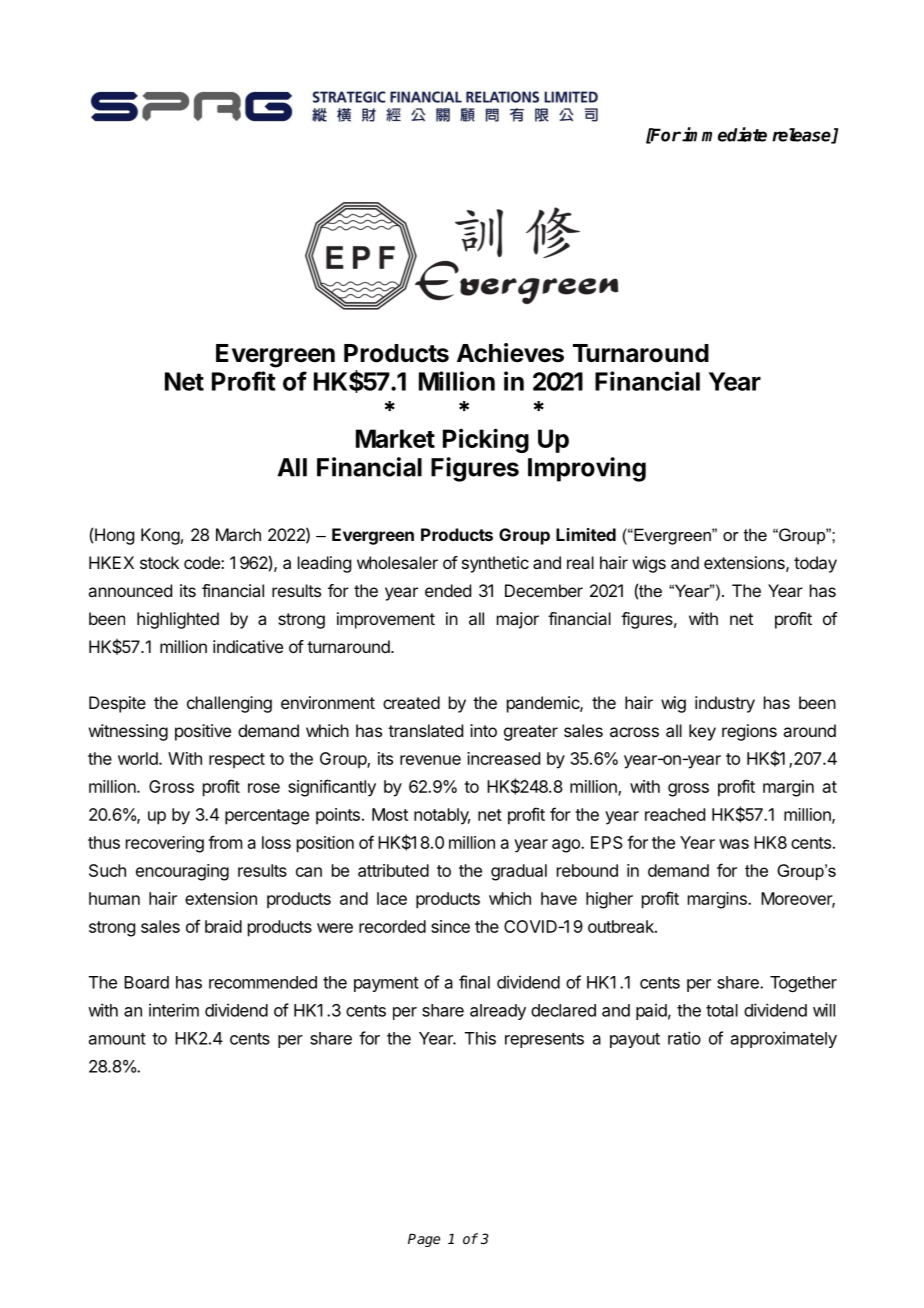 This screenshot has height=1308, width=924. Describe the element at coordinates (117, 1039) in the screenshot. I see `amount` at that location.
